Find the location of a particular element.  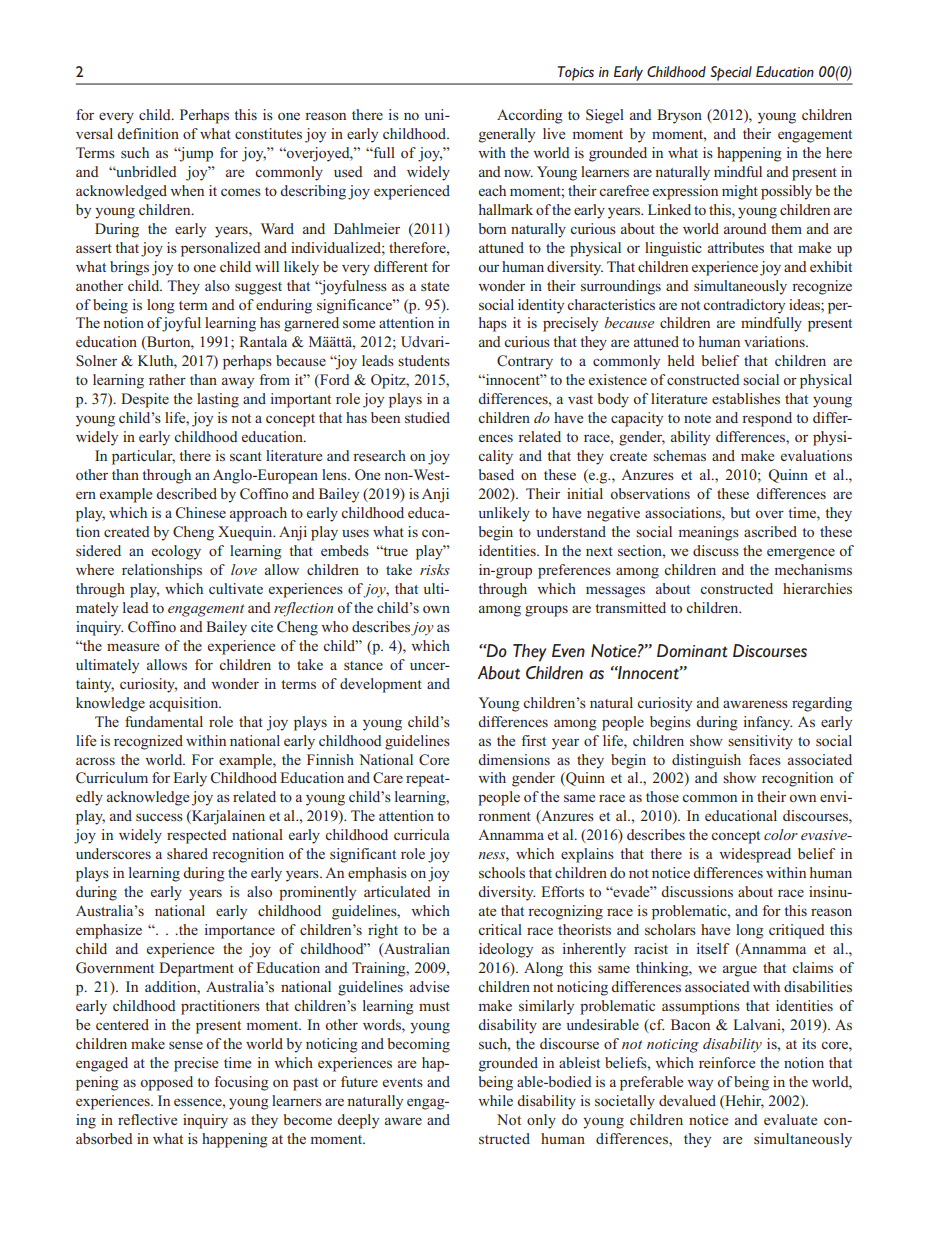

generally is located at coordinates (507, 135).
